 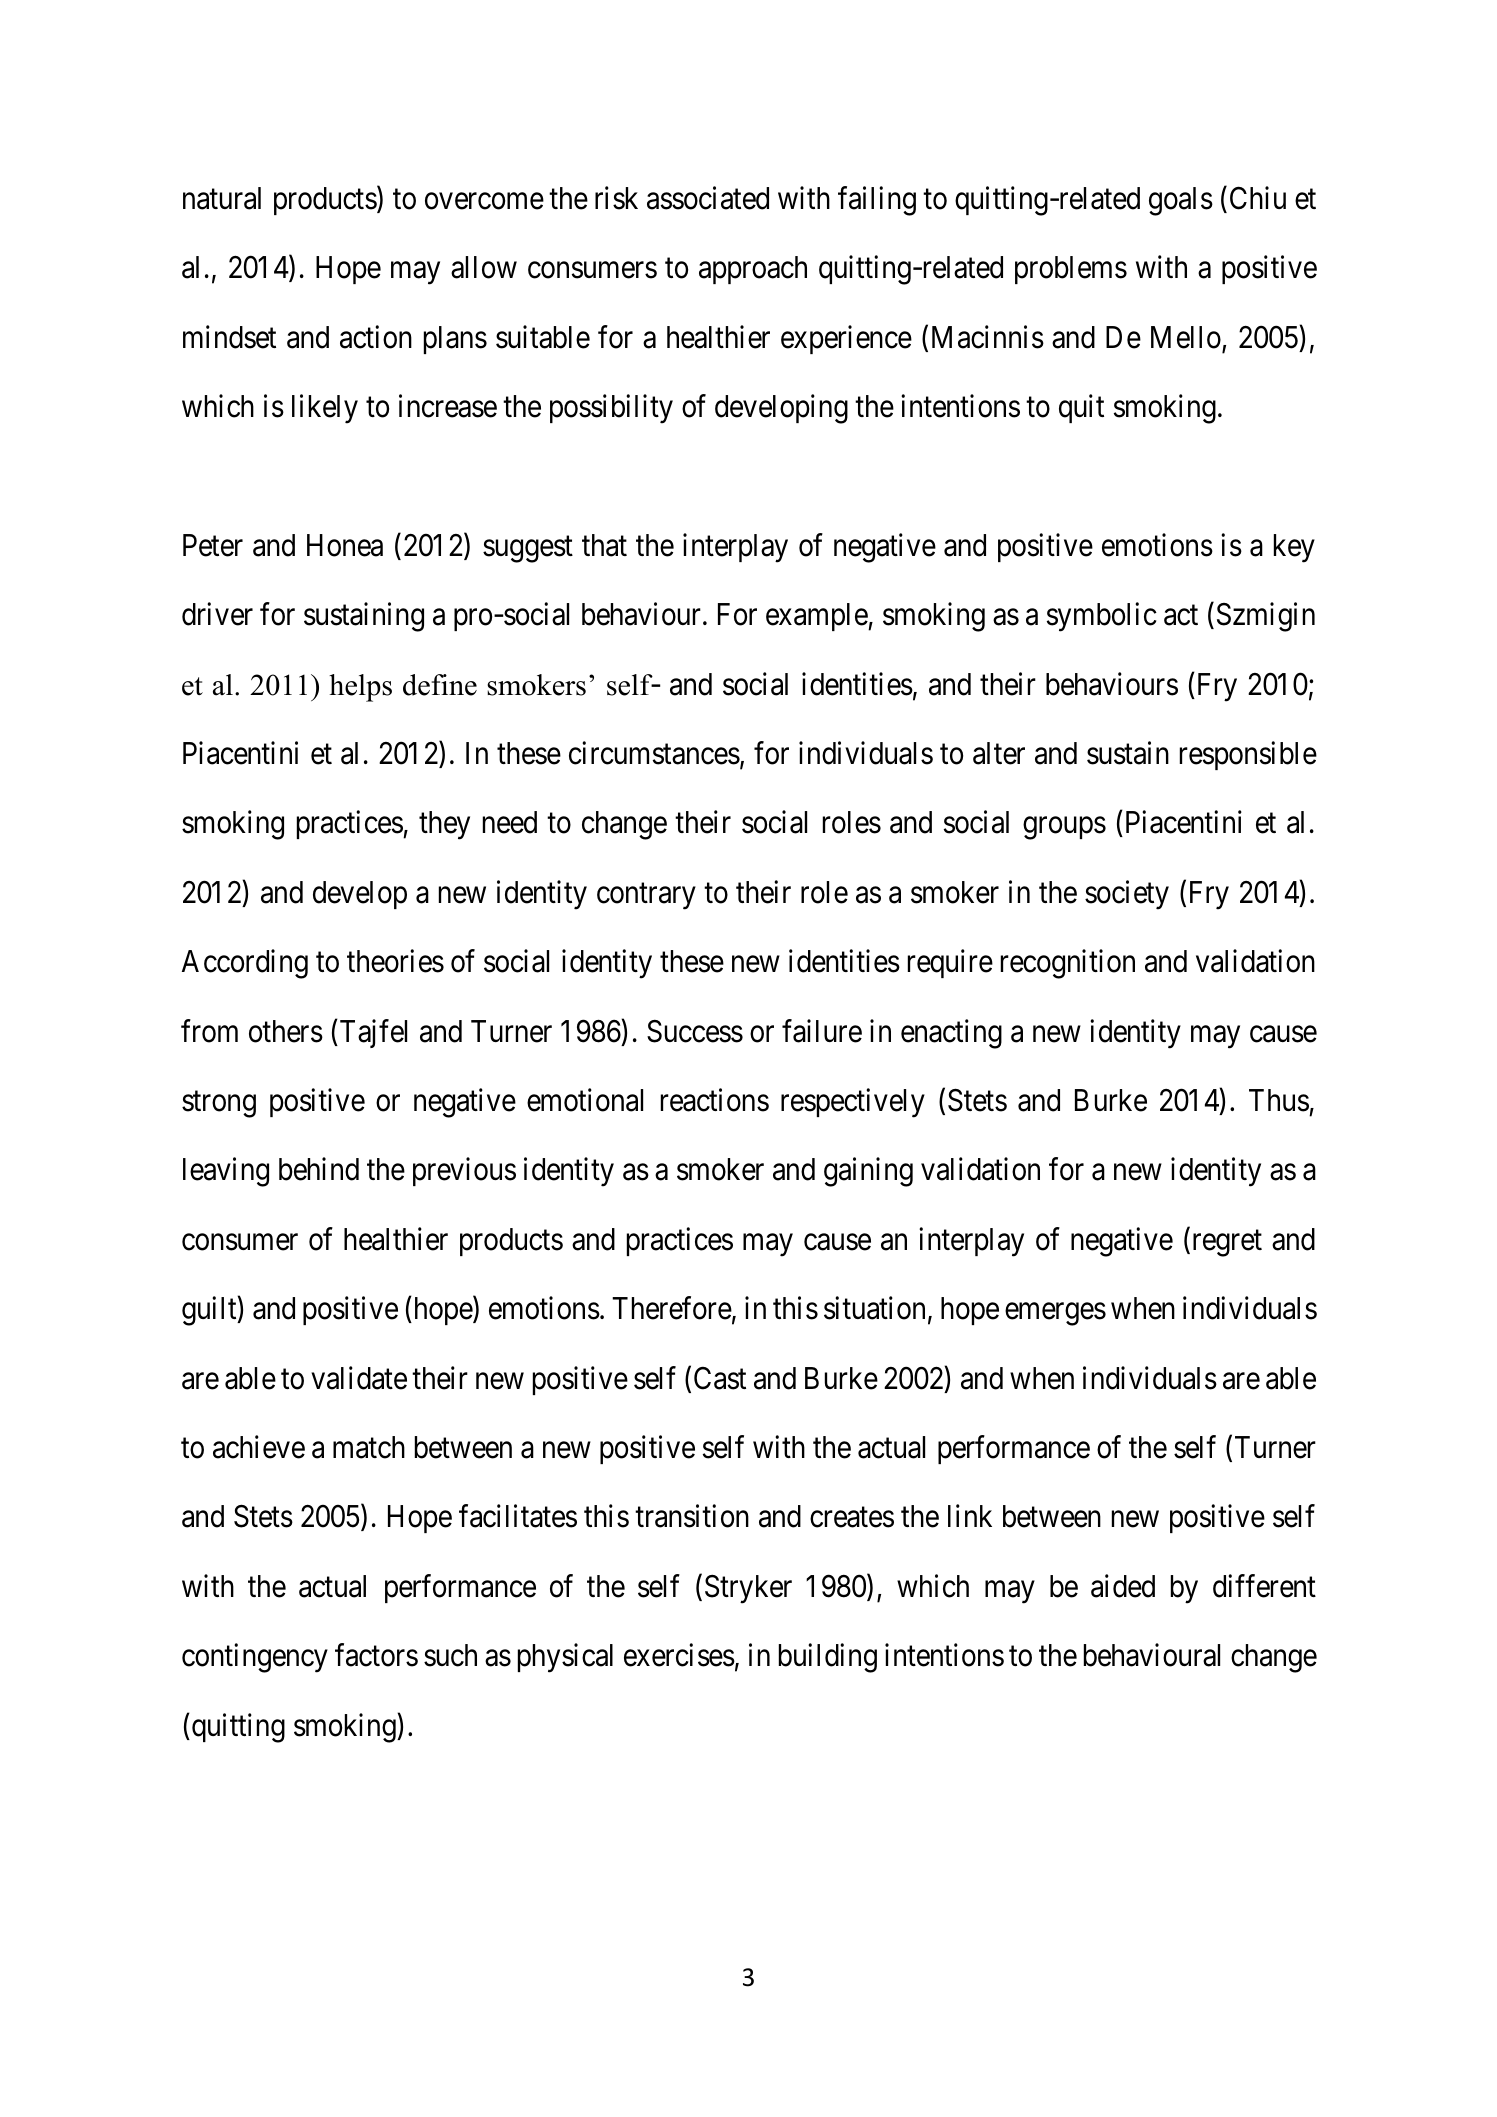 I want to click on natural, so click(x=222, y=198).
